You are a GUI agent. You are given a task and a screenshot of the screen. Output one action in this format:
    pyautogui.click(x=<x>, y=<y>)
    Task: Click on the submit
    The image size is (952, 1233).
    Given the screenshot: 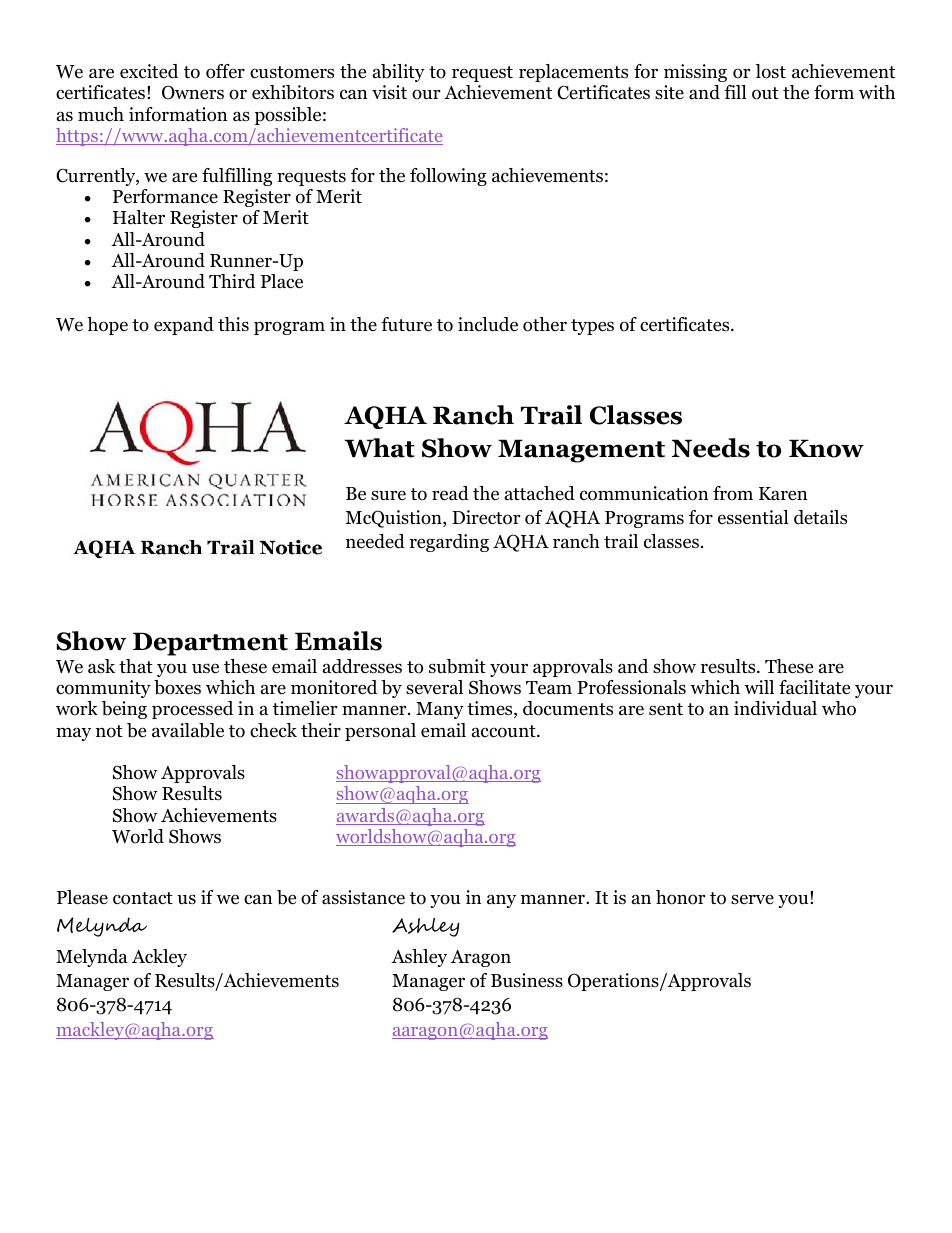 What is the action you would take?
    pyautogui.click(x=457, y=666)
